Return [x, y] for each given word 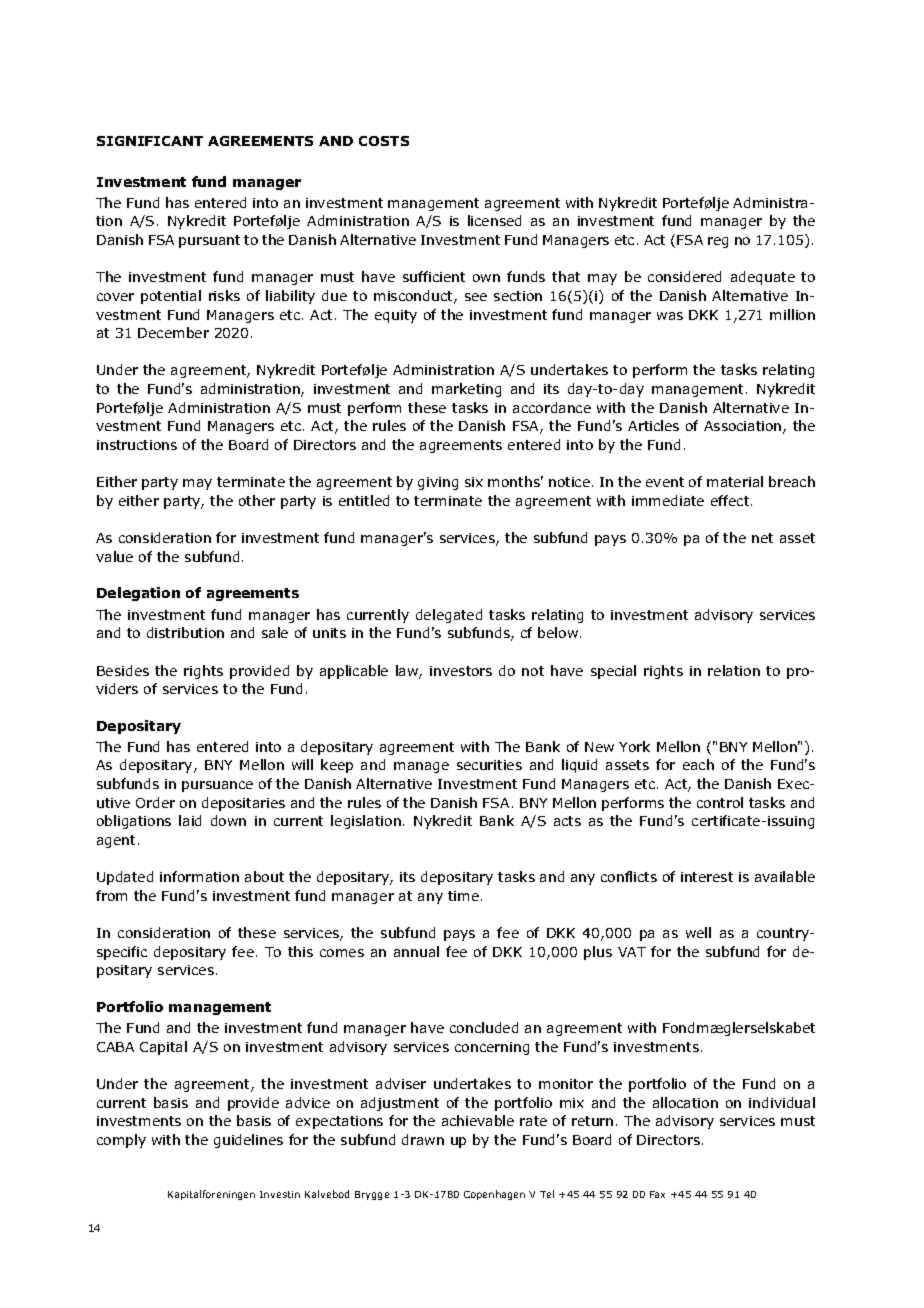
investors [461, 671]
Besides [123, 670]
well [698, 932]
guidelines [248, 1141]
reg [718, 242]
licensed [494, 220]
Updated [125, 878]
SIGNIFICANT [150, 141]
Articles [653, 425]
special [613, 672]
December [173, 332]
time [463, 896]
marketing [466, 390]
